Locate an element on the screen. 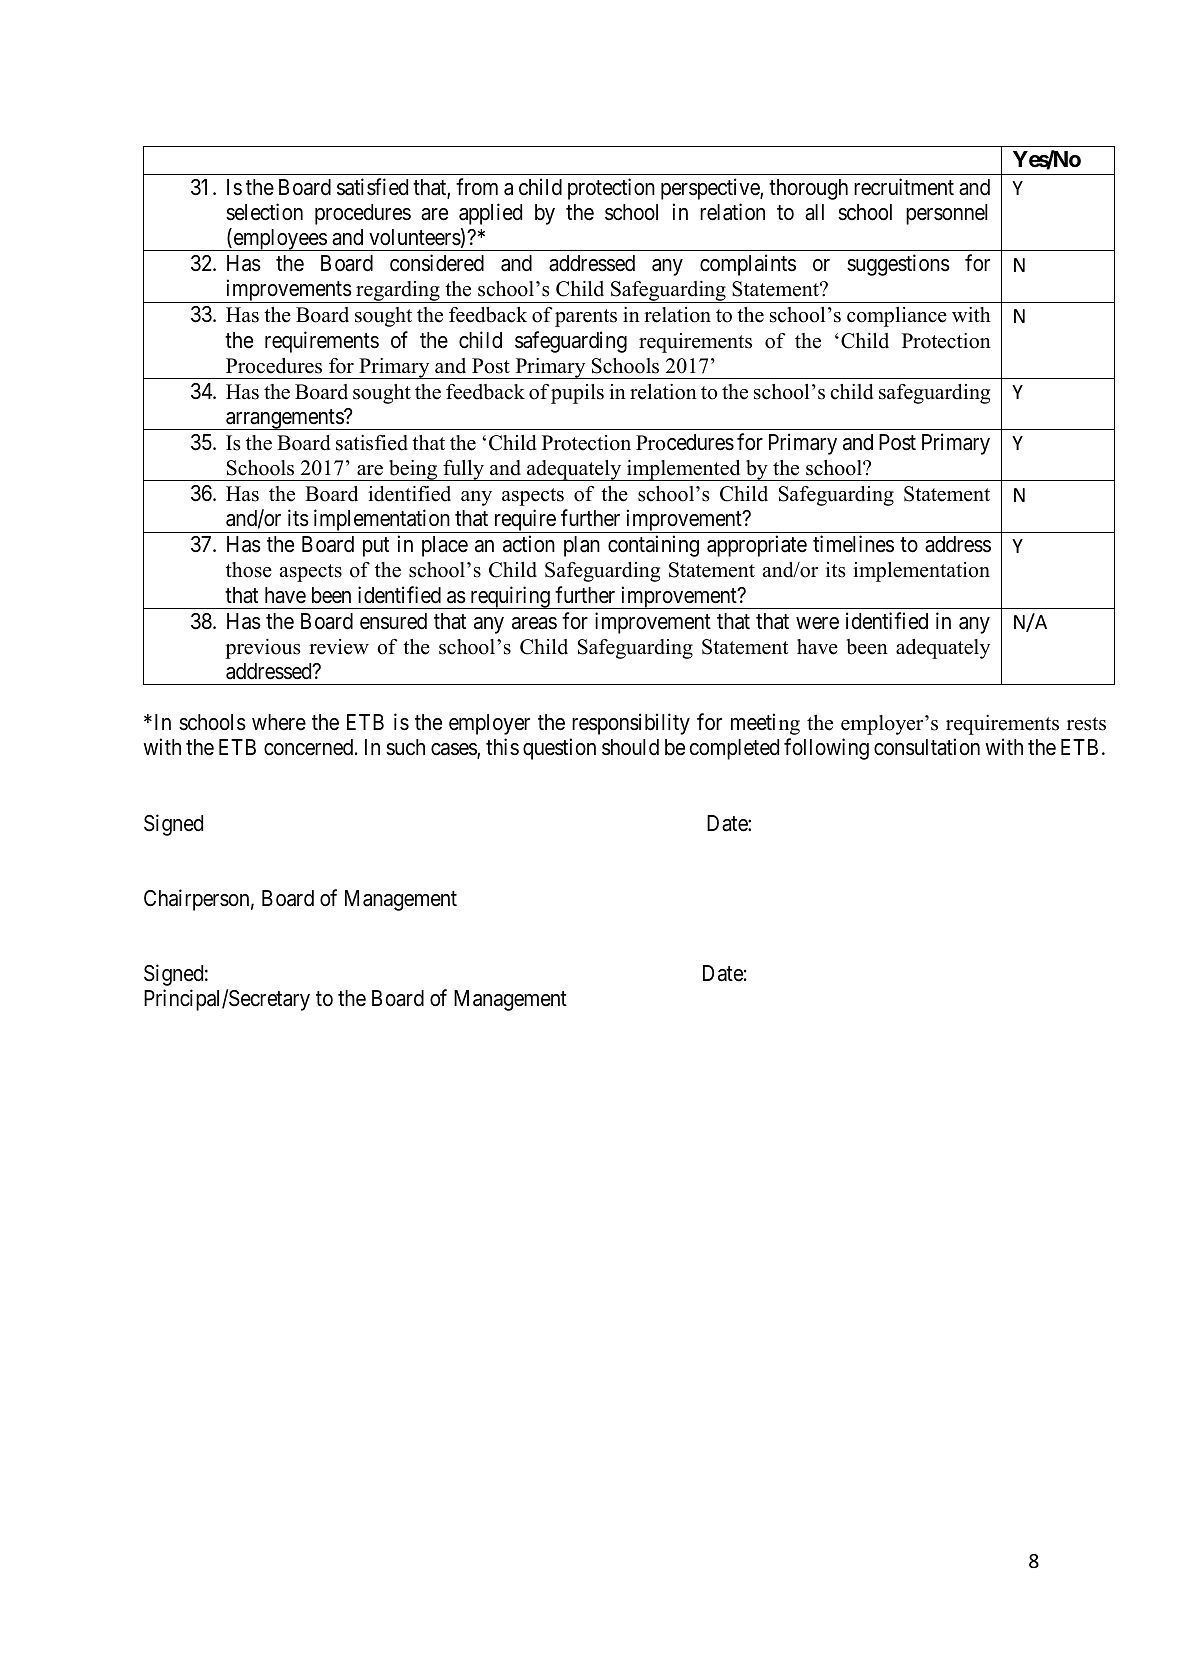  were is located at coordinates (817, 623).
